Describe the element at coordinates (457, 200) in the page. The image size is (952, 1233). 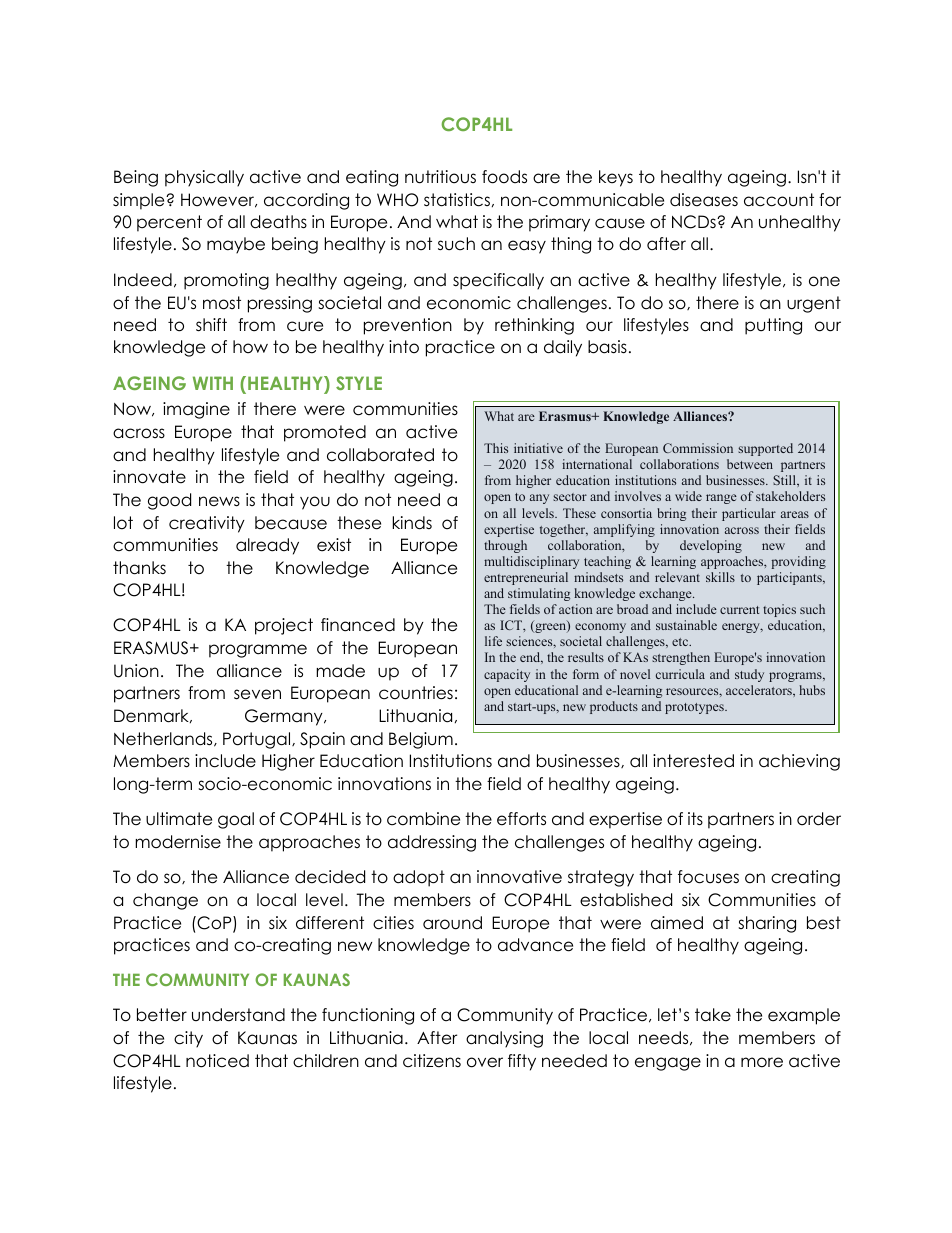
I see `statistics` at that location.
